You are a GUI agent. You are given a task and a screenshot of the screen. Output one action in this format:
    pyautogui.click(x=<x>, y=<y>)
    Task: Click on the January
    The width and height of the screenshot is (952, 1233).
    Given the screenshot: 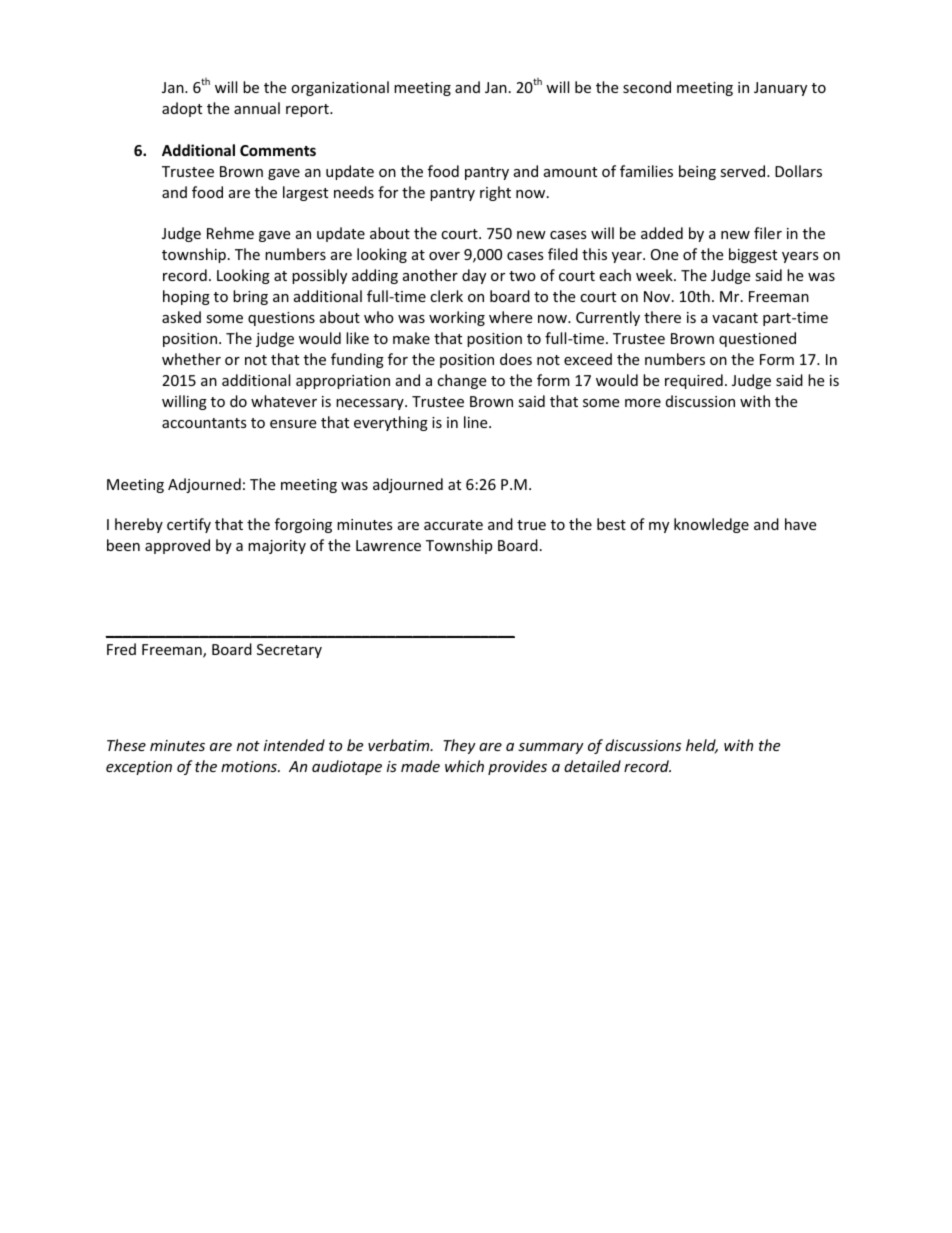 What is the action you would take?
    pyautogui.click(x=780, y=89)
